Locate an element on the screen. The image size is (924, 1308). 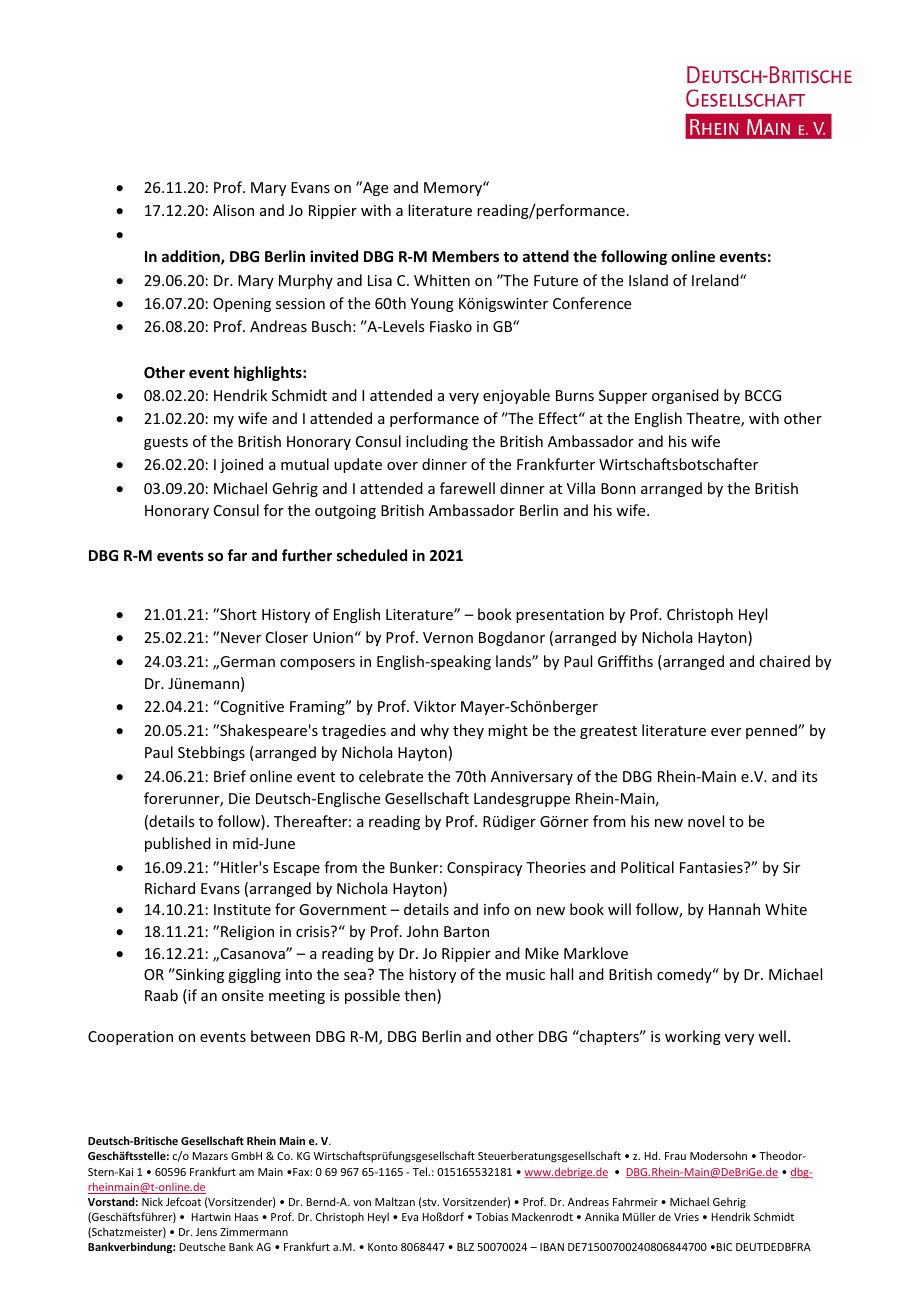
Jens is located at coordinates (206, 1232).
